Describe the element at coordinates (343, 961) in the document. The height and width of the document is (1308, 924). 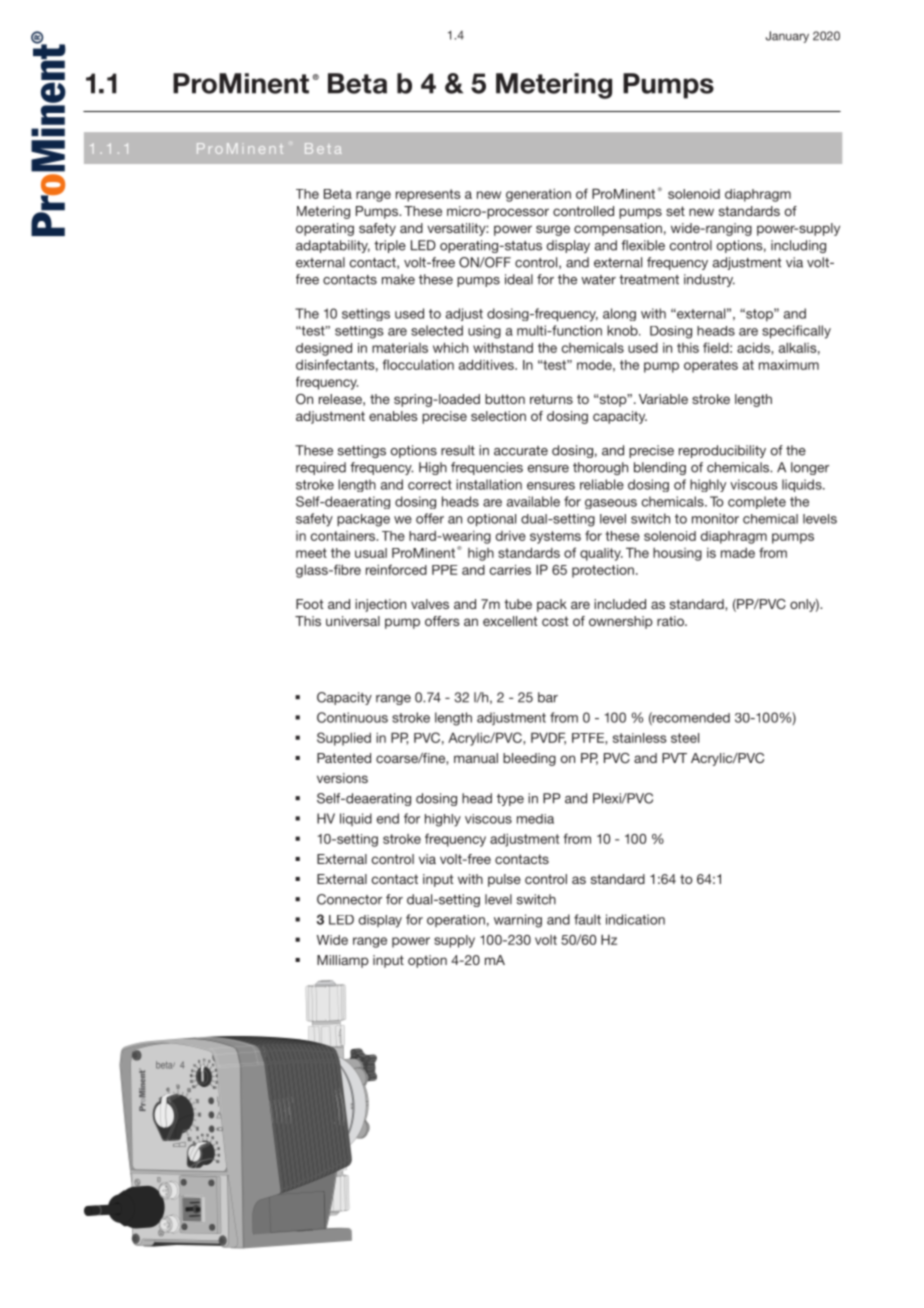
I see `Milliamp` at that location.
